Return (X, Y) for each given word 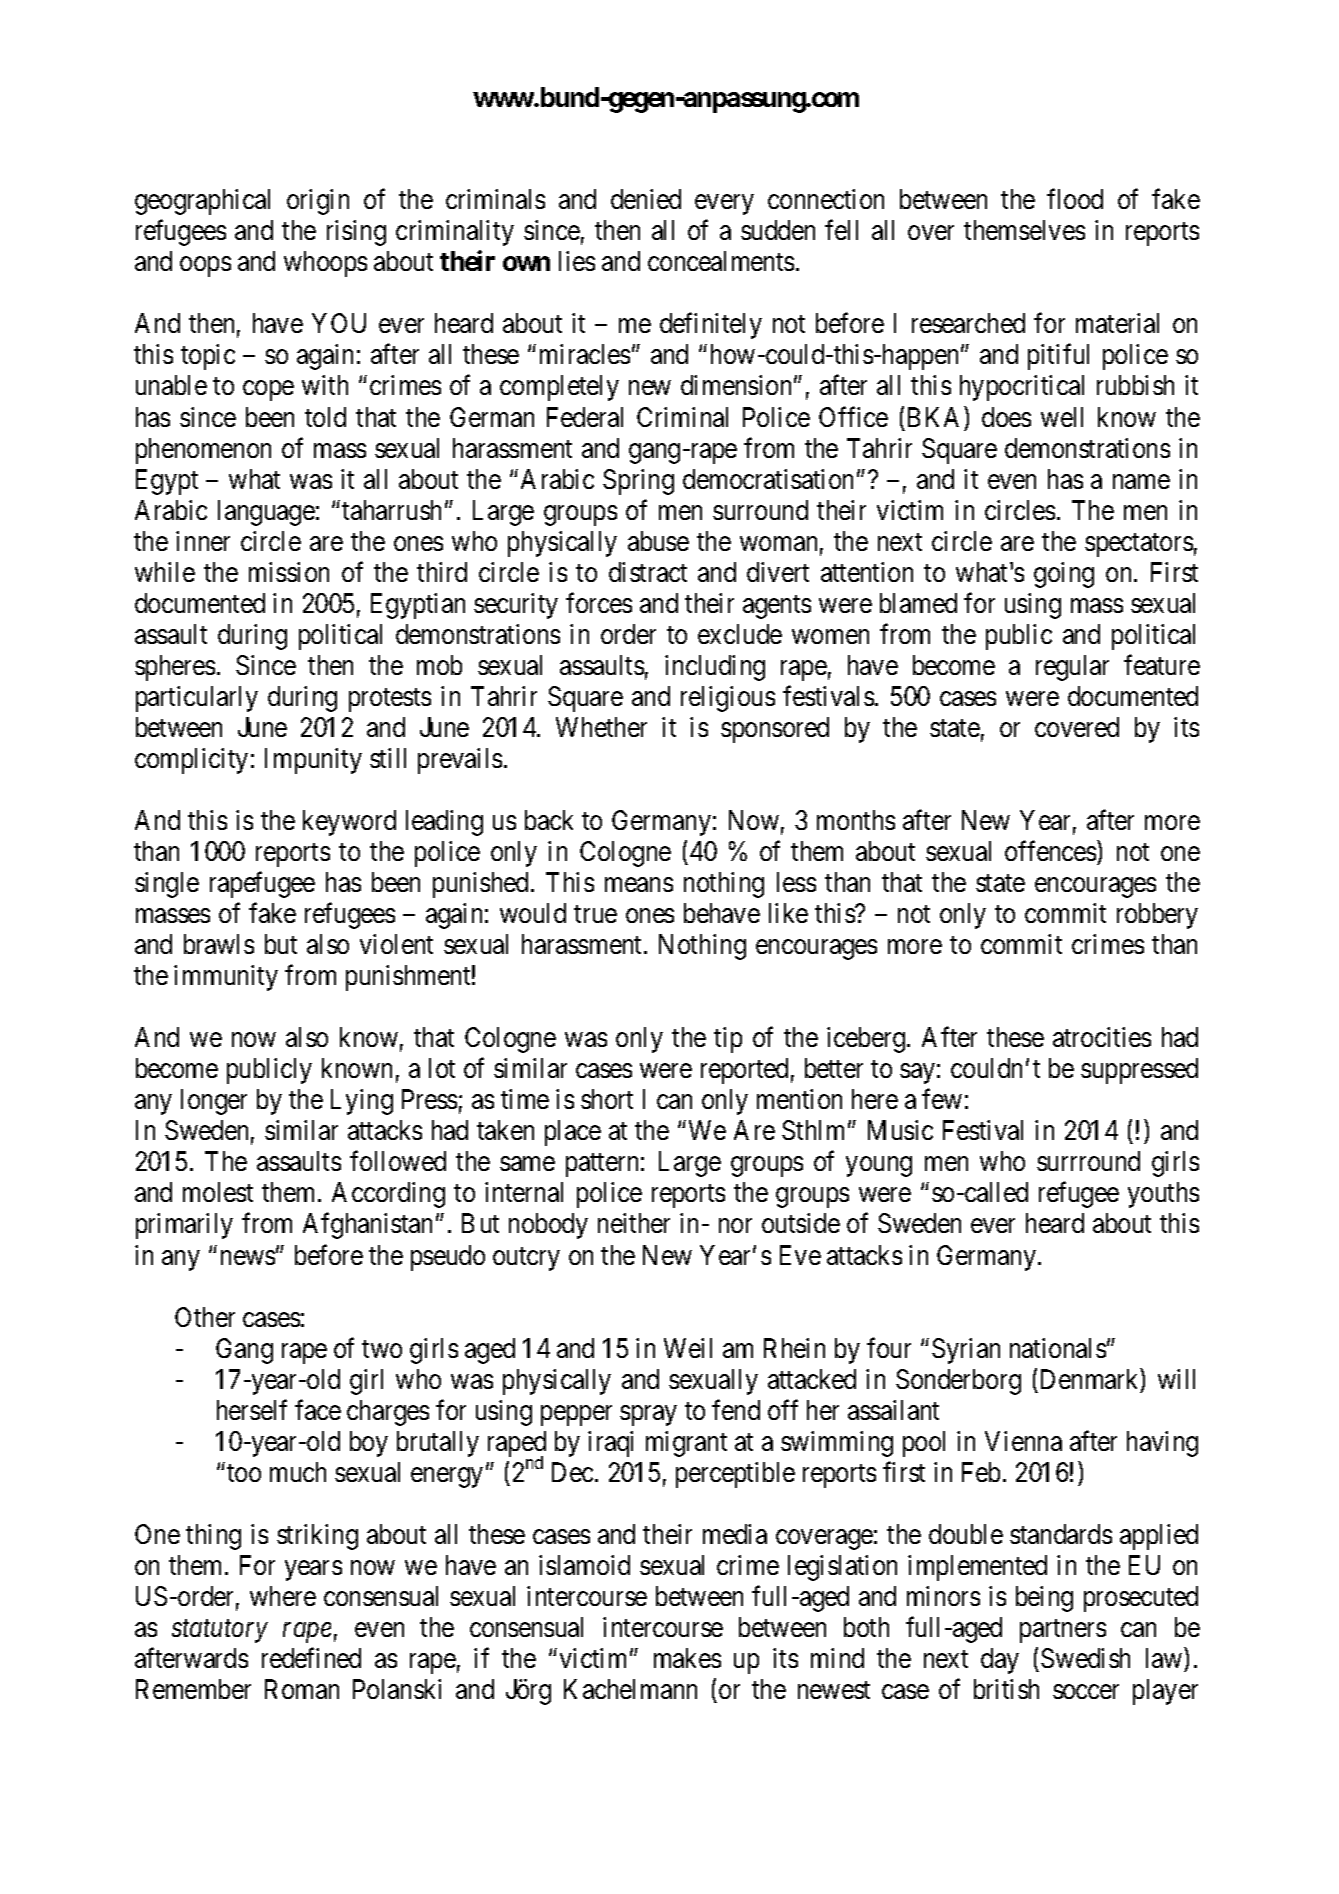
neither (634, 1223)
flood (1075, 199)
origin (318, 202)
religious (728, 699)
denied (646, 199)
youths (1163, 1195)
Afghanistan (367, 1226)
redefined (311, 1658)
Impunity (313, 761)
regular (1072, 668)
